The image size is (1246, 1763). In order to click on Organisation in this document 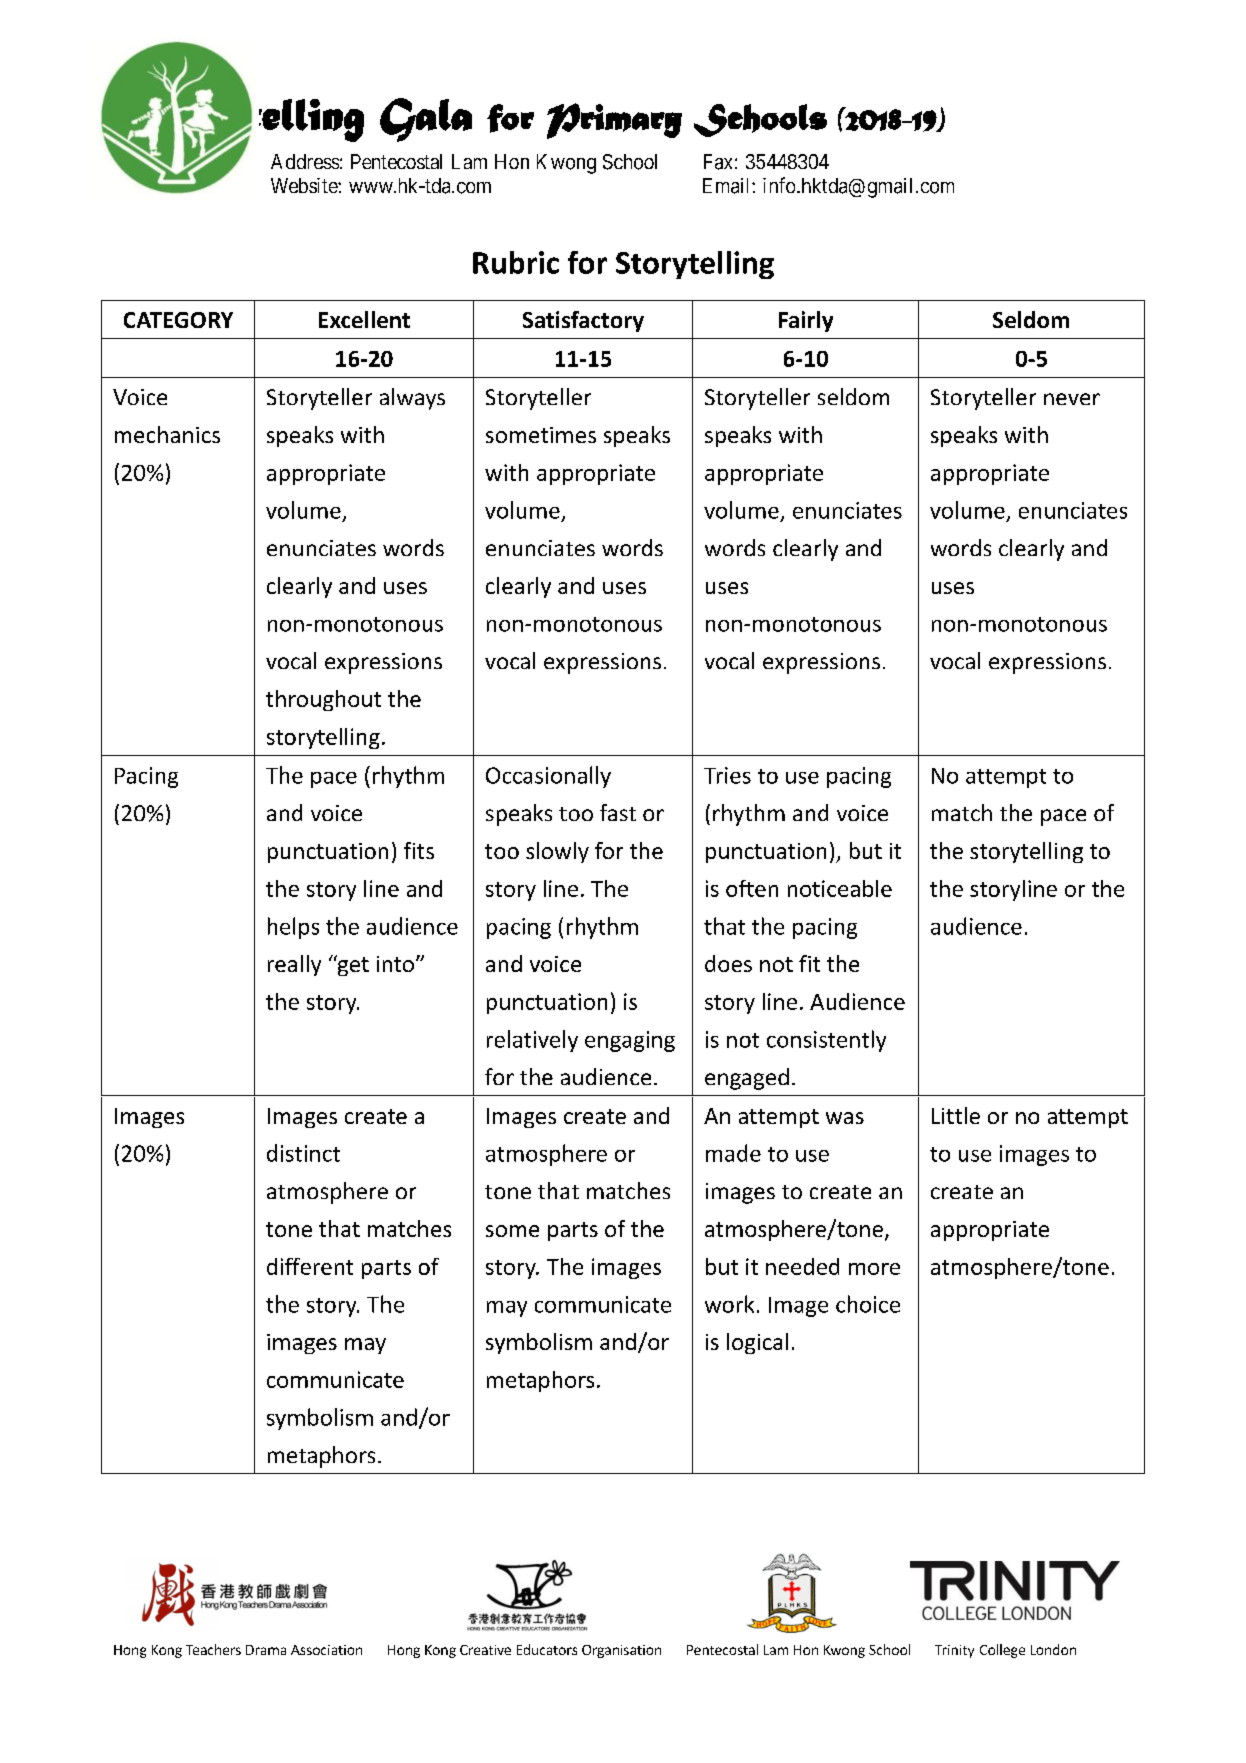, I will do `click(621, 1651)`.
